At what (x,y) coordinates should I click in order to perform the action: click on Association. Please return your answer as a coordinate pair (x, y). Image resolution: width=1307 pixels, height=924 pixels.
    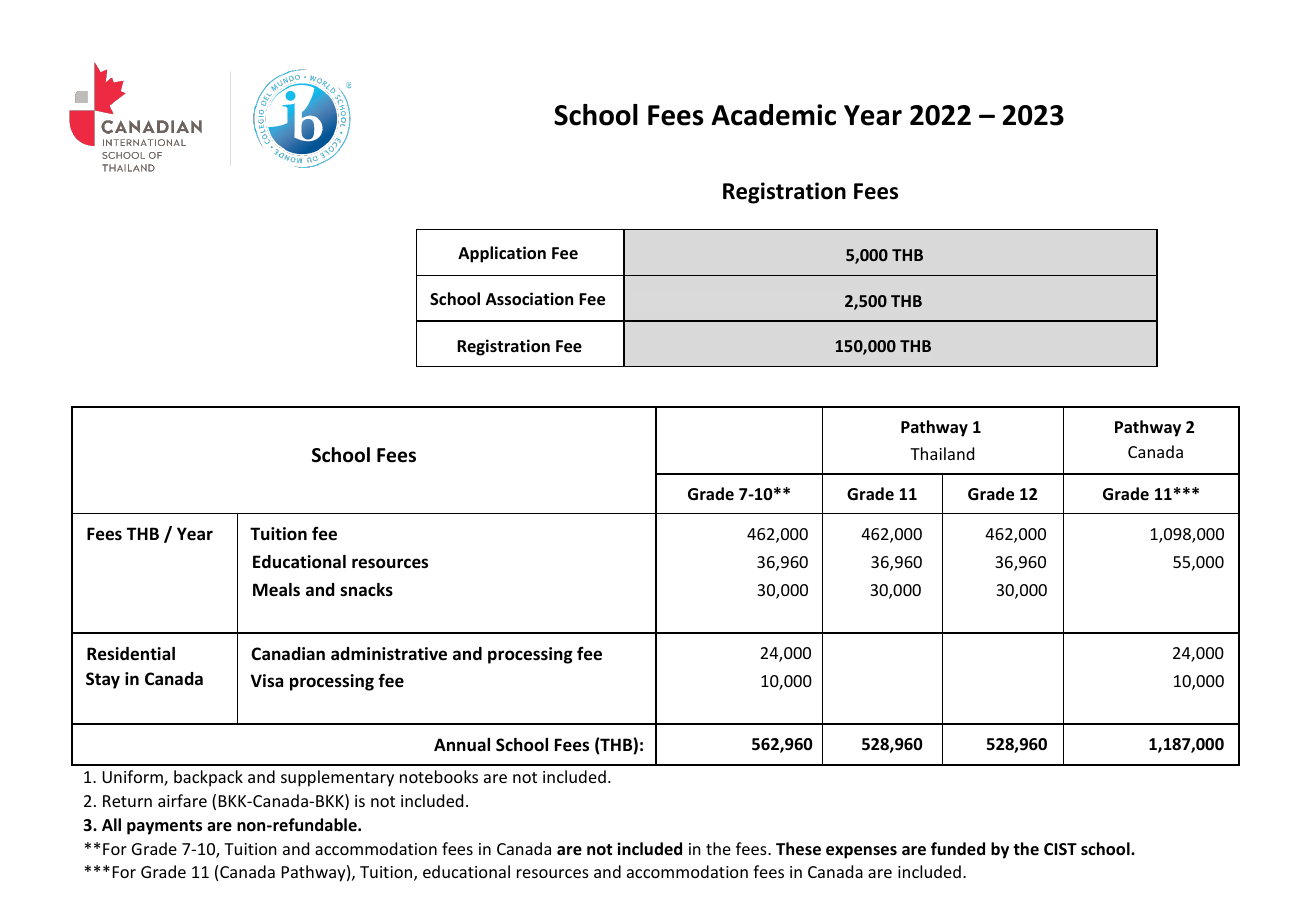
    Looking at the image, I should click on (529, 299).
